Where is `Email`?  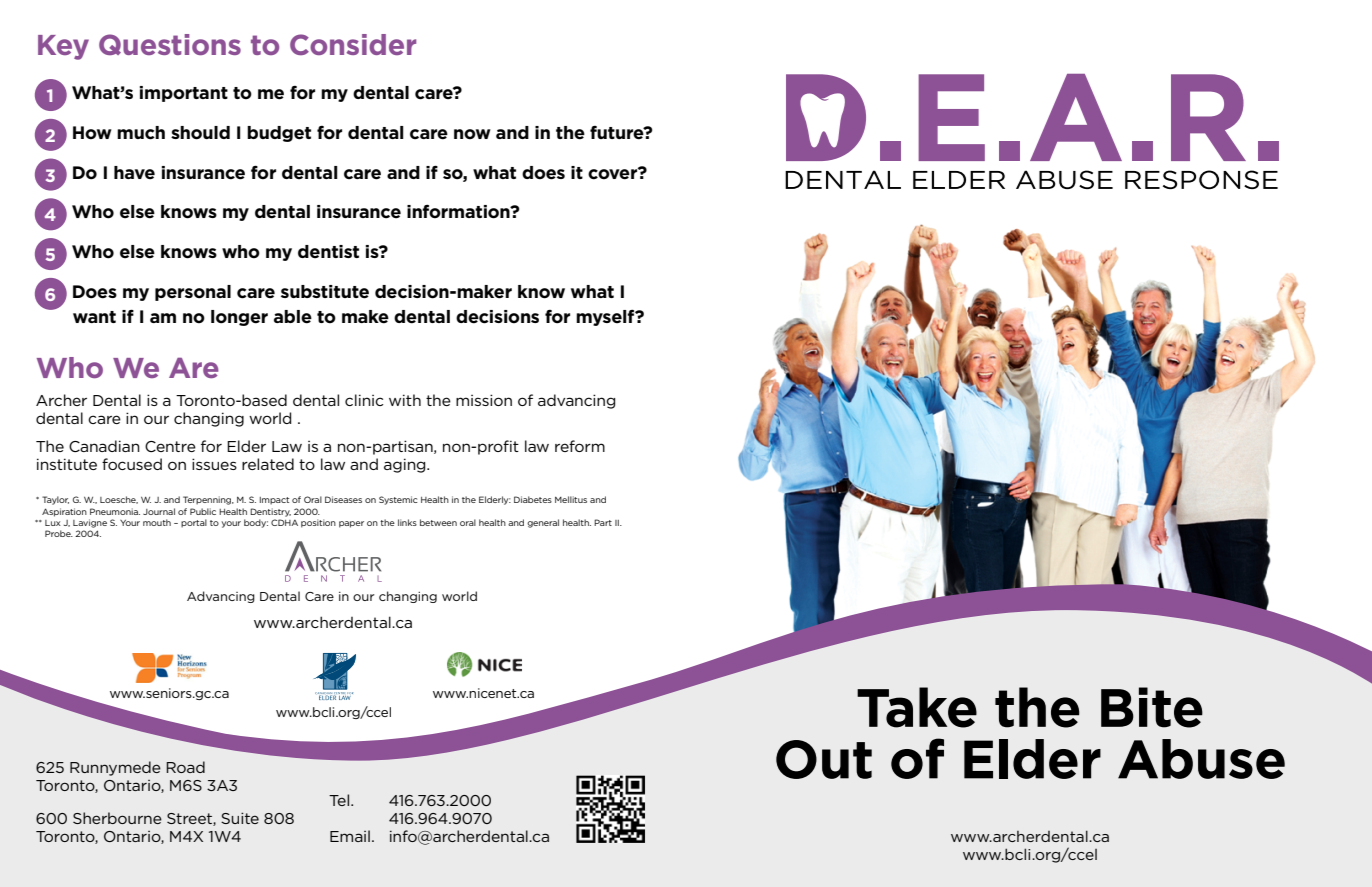
Email is located at coordinates (350, 836).
